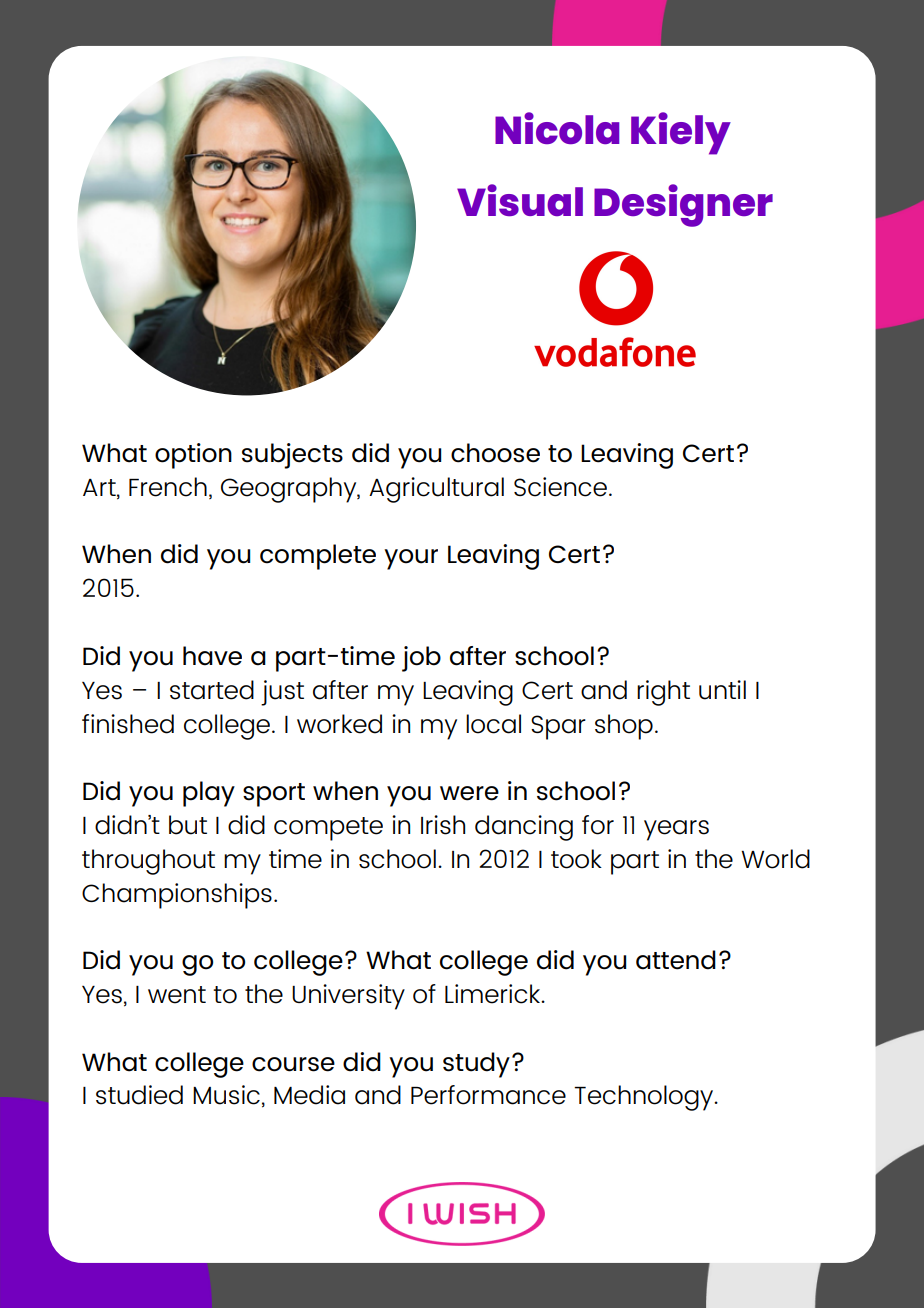 This screenshot has width=924, height=1308. What do you see at coordinates (557, 128) in the screenshot?
I see `Nicola` at bounding box center [557, 128].
